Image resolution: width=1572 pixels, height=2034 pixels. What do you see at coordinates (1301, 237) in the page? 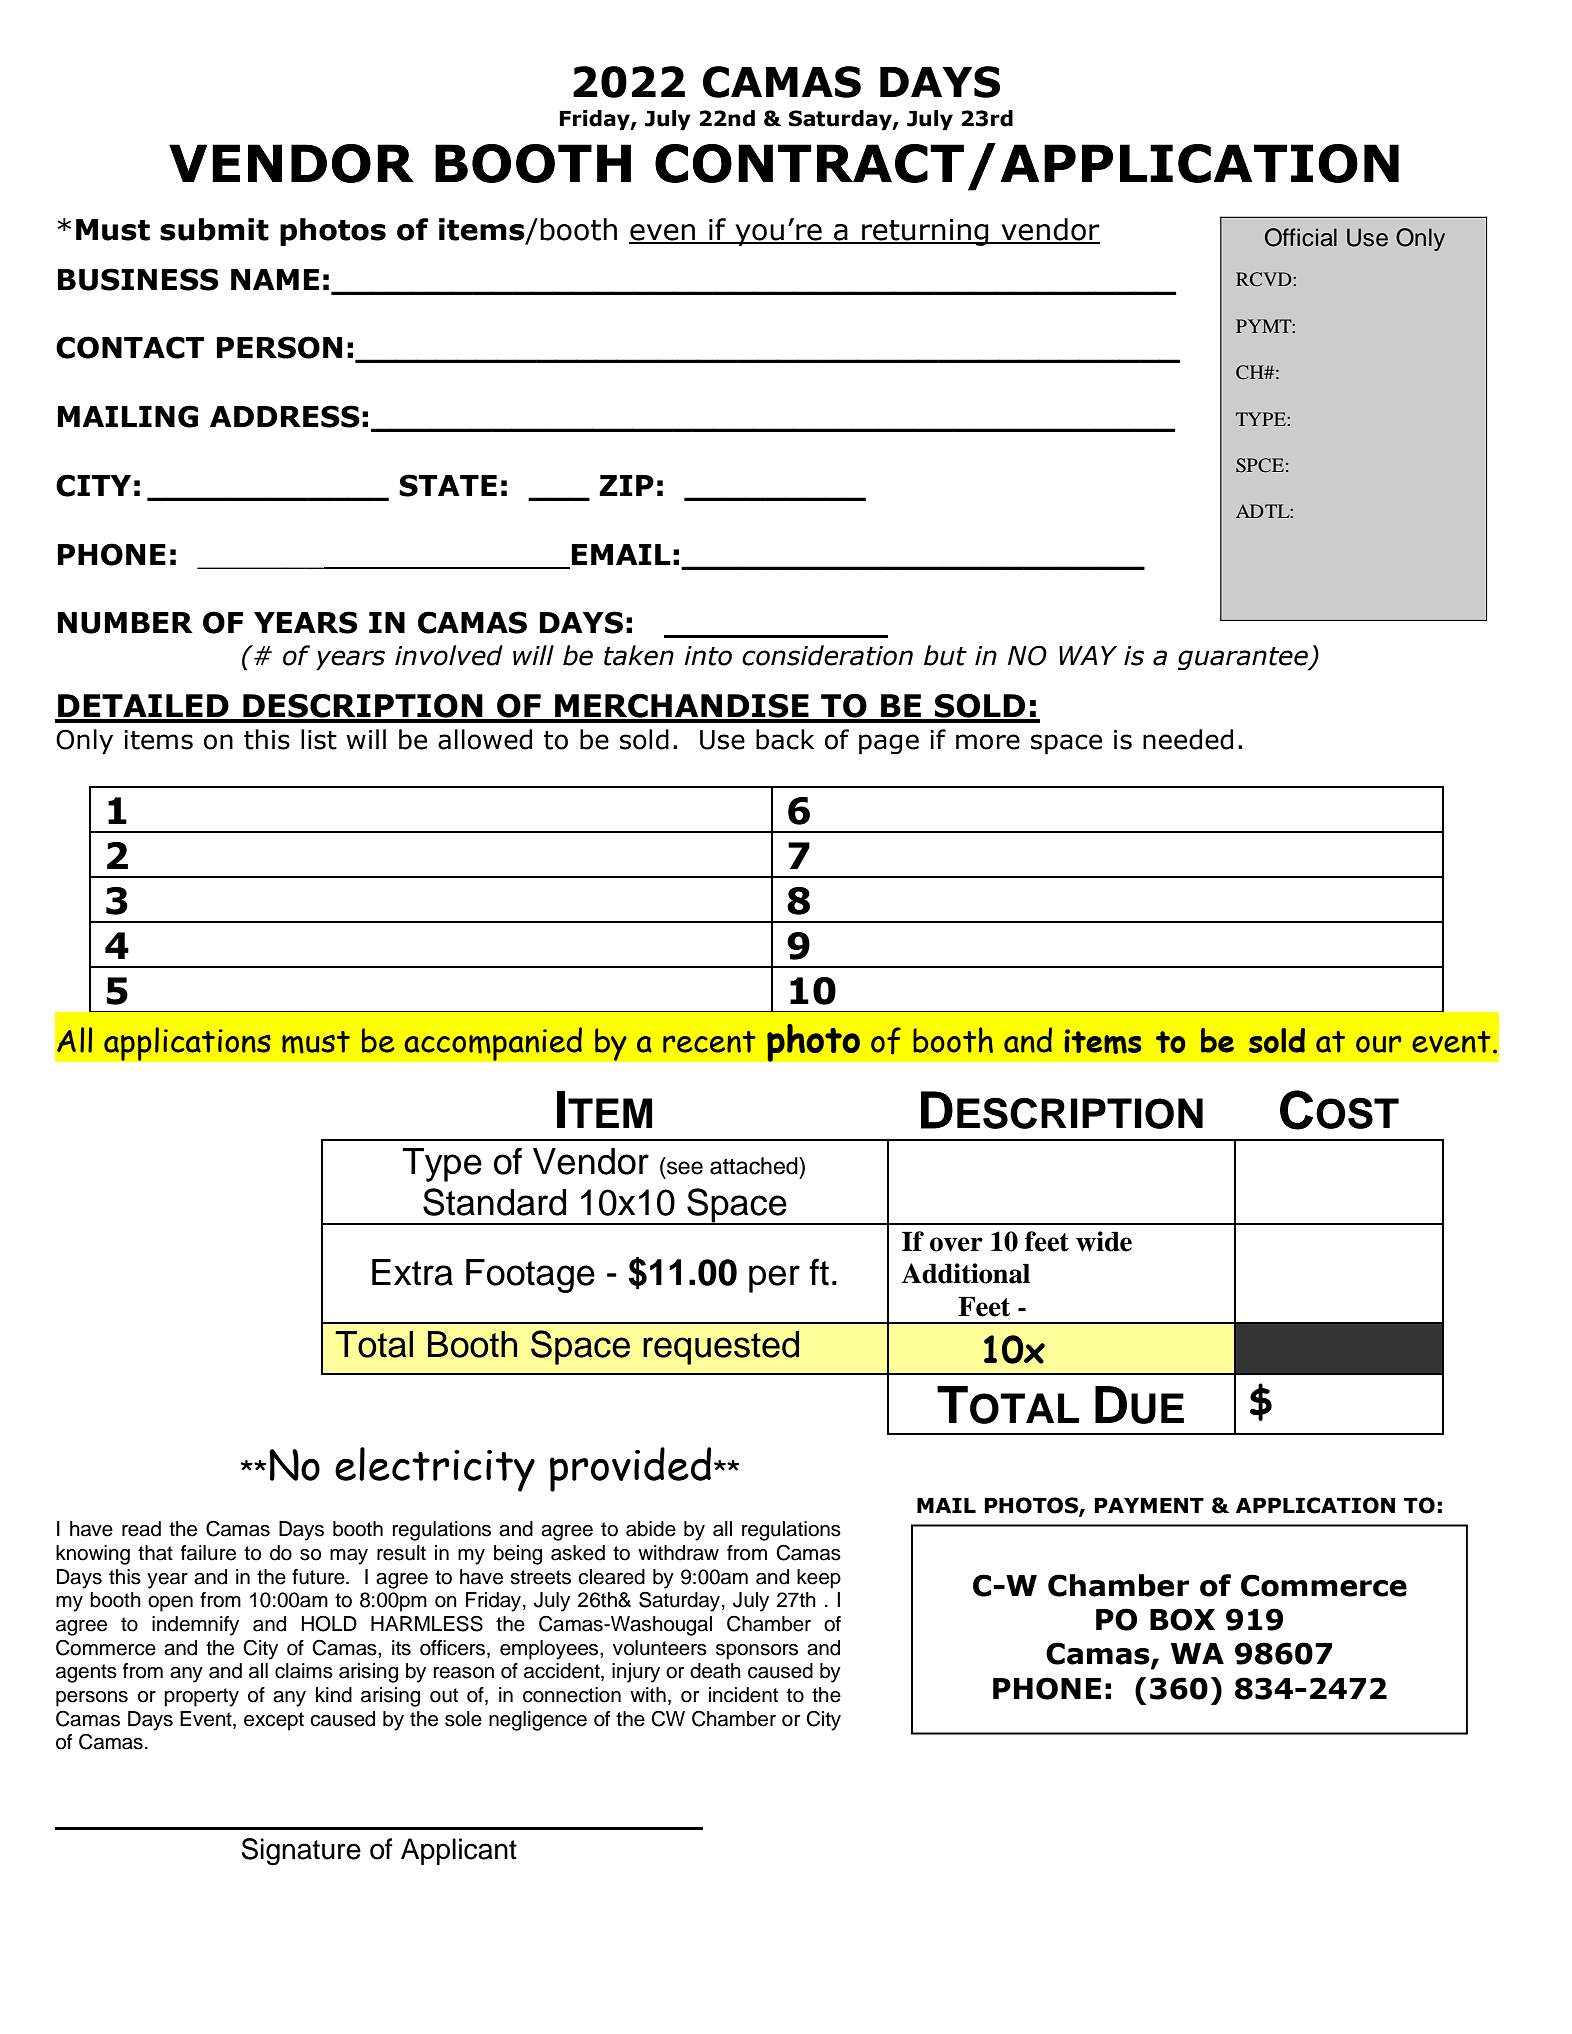
I see `Official` at bounding box center [1301, 237].
